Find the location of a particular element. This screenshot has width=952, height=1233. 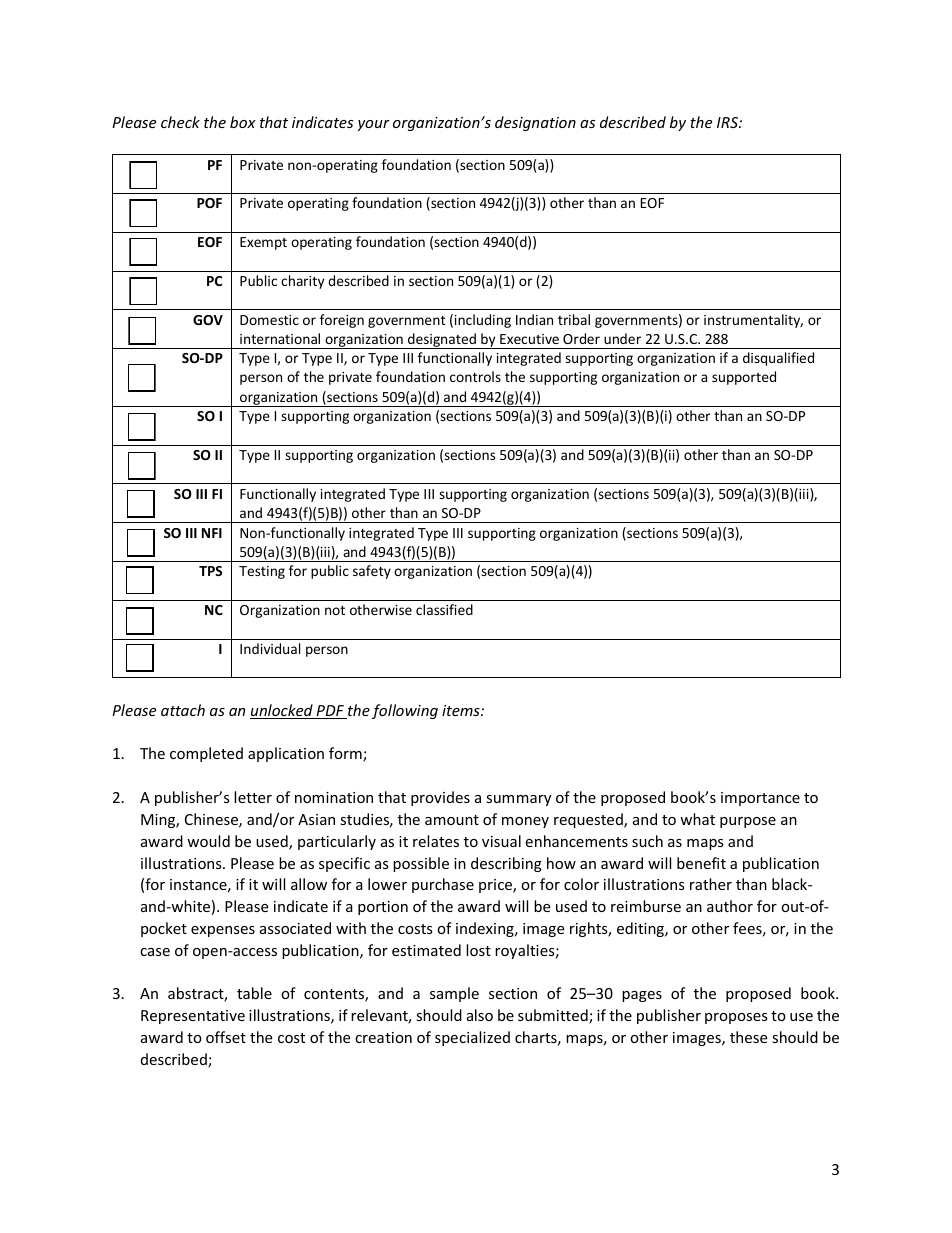

table is located at coordinates (254, 993).
